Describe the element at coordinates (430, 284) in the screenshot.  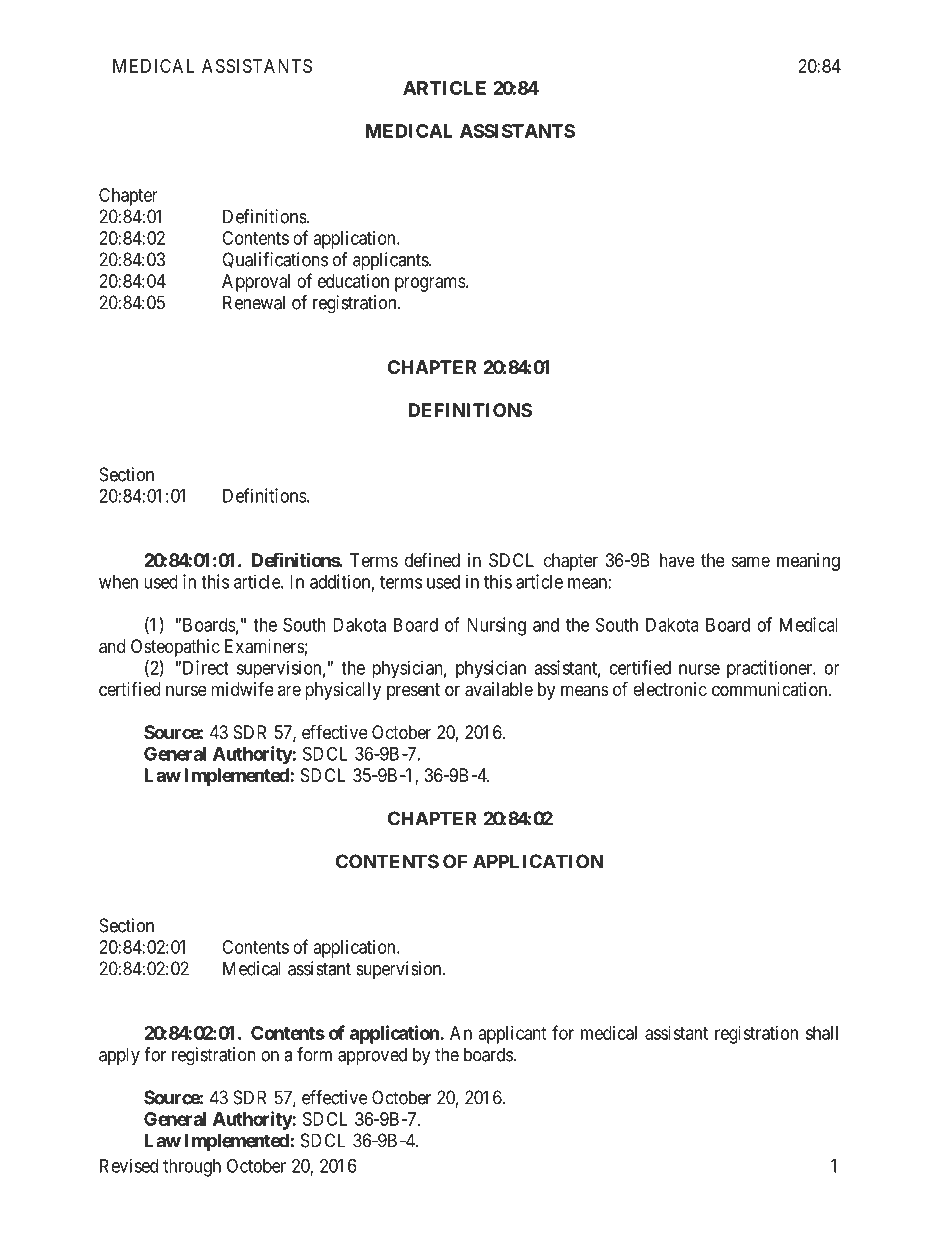
I see `programs` at that location.
